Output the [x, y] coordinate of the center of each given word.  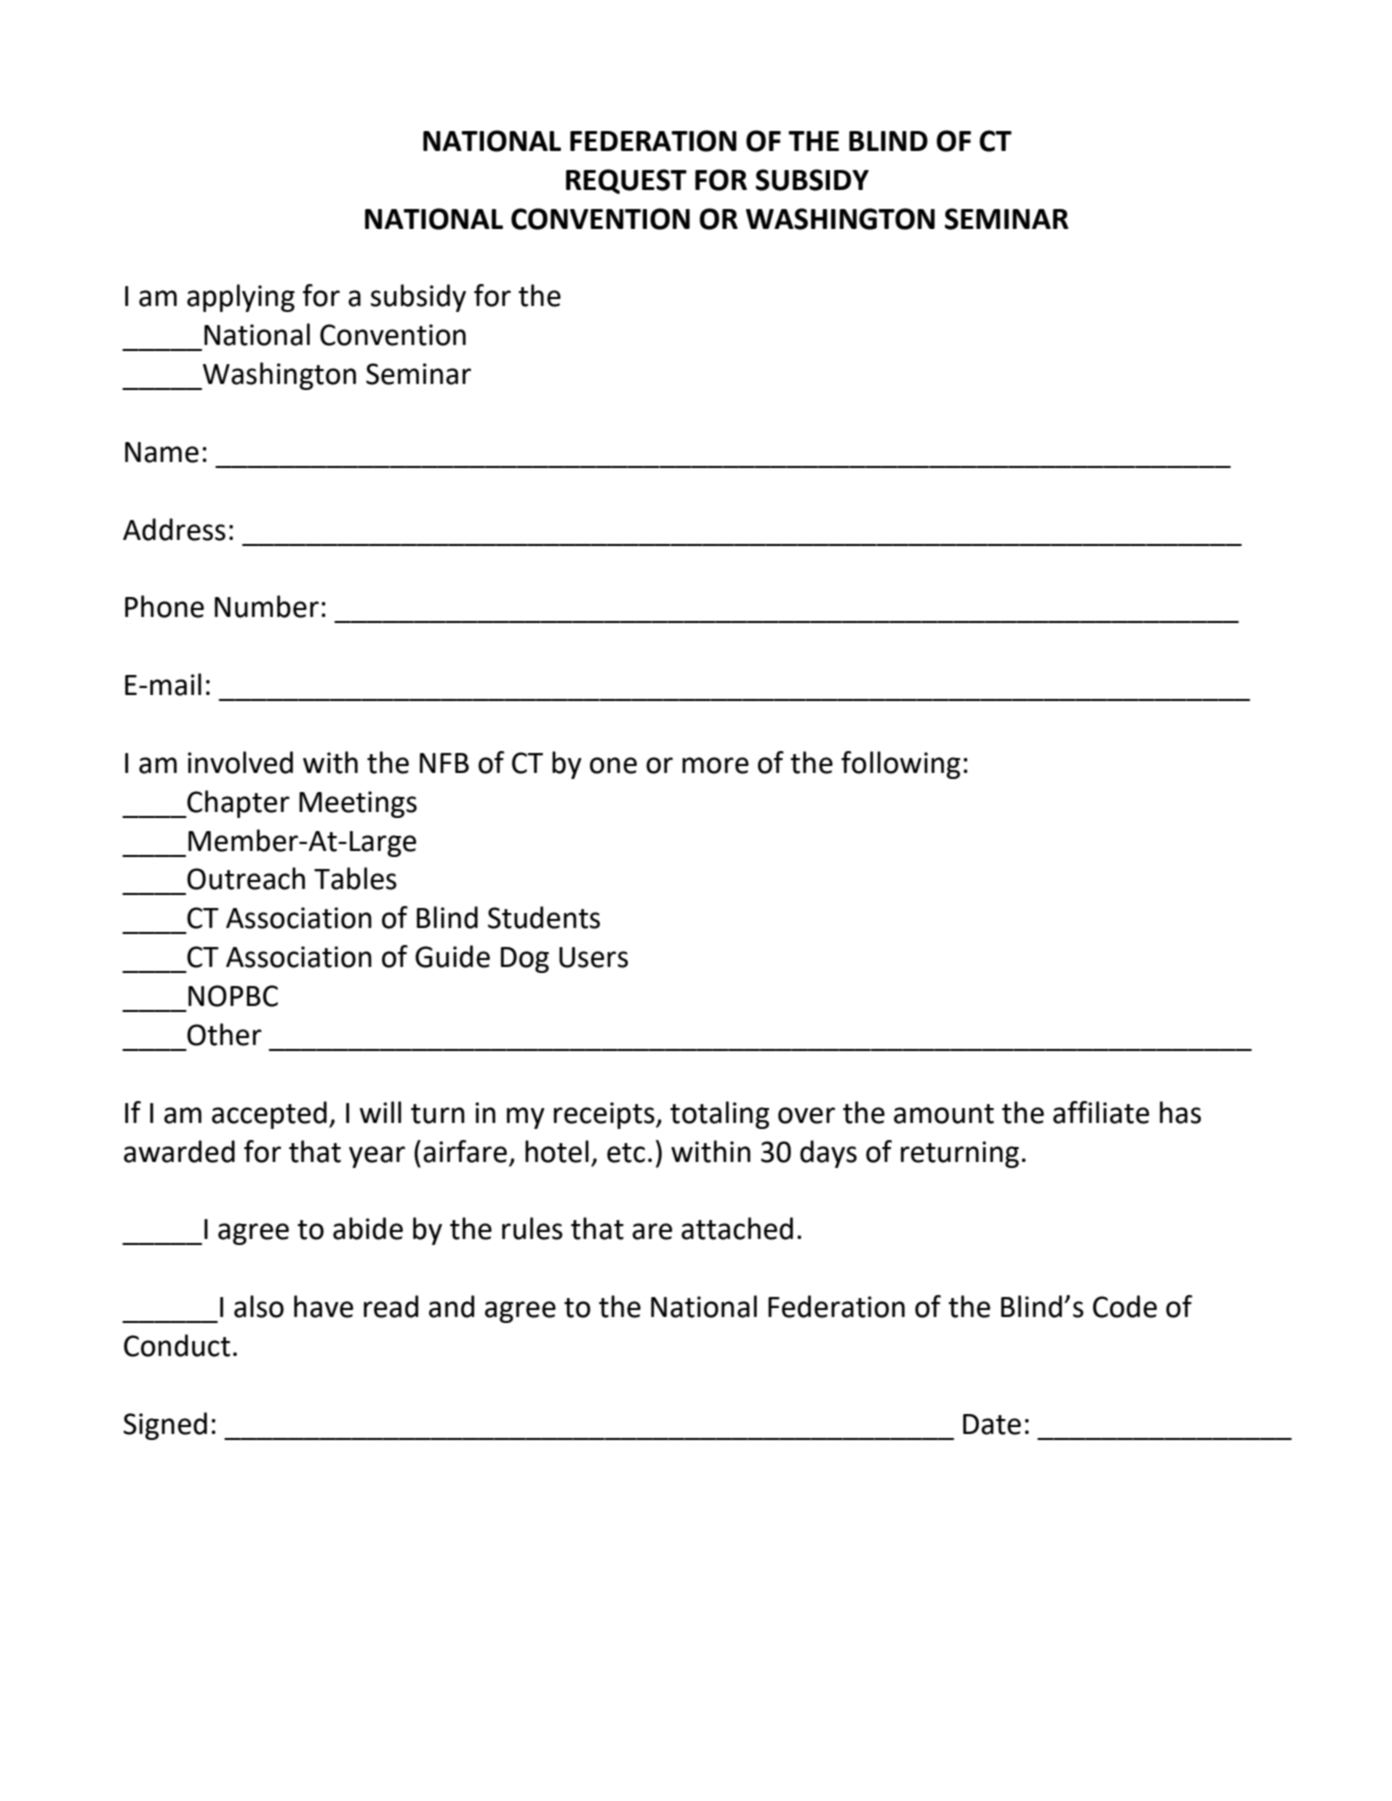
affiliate [1101, 1112]
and [452, 1306]
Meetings [358, 804]
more [715, 765]
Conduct [177, 1345]
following [900, 765]
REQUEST [626, 181]
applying [241, 298]
